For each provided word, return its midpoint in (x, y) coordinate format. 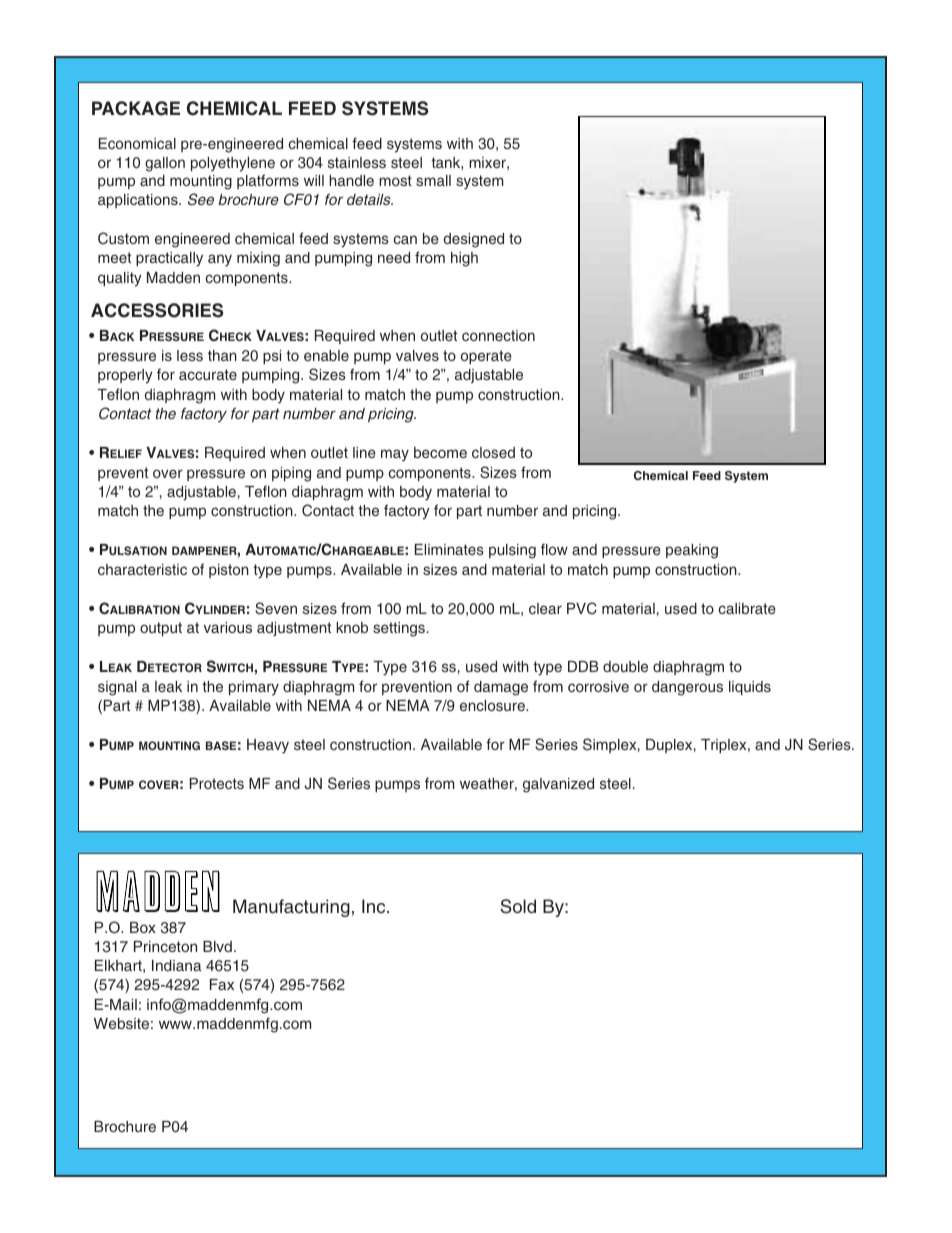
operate (486, 357)
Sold (518, 906)
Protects (217, 783)
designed (474, 240)
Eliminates (449, 549)
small (433, 180)
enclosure (493, 705)
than (222, 355)
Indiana (176, 965)
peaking (692, 551)
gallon (165, 164)
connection (498, 335)
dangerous (687, 688)
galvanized (558, 785)
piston (229, 571)
